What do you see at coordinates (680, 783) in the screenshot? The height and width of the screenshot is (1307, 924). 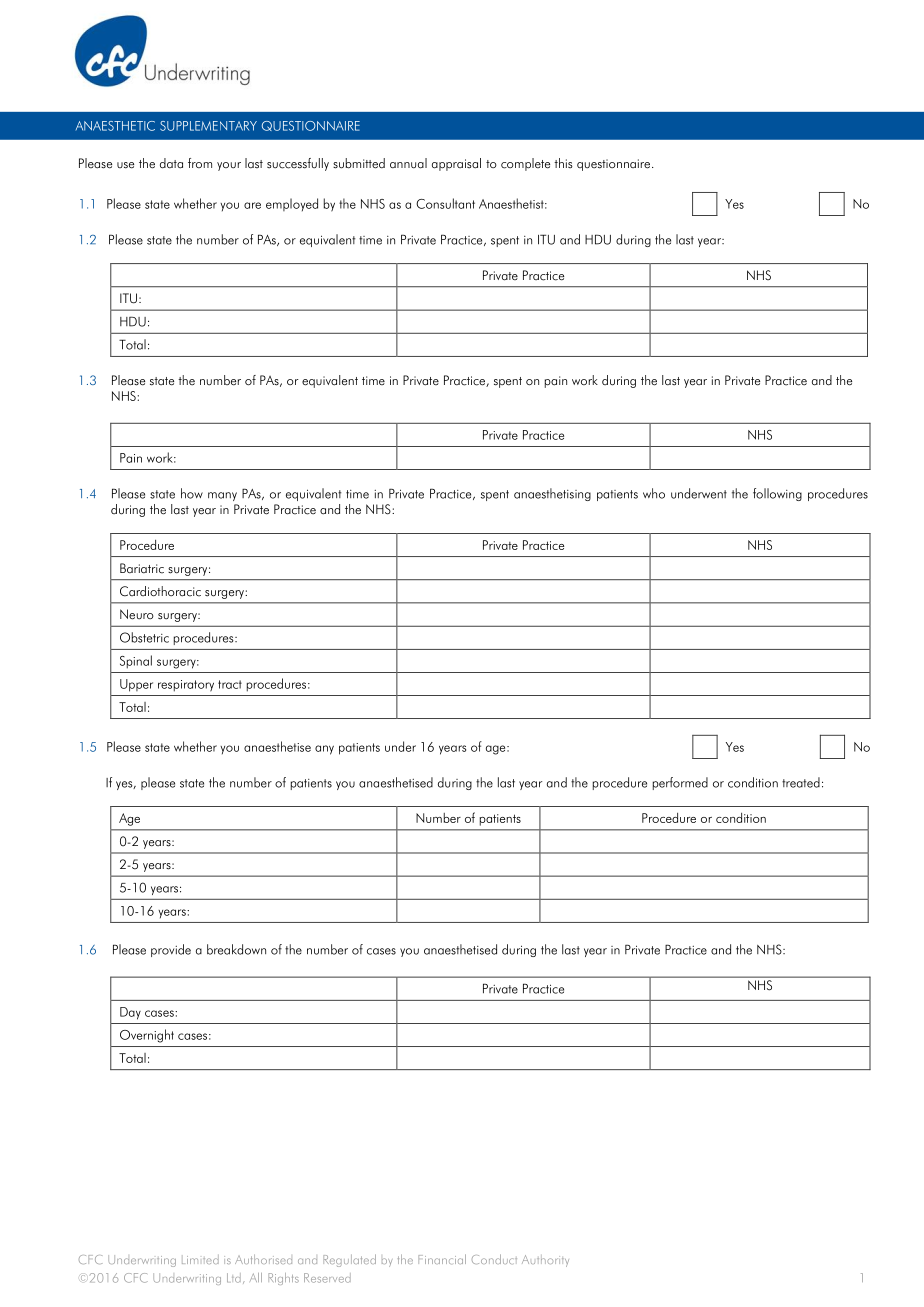 I see `performed` at bounding box center [680, 783].
